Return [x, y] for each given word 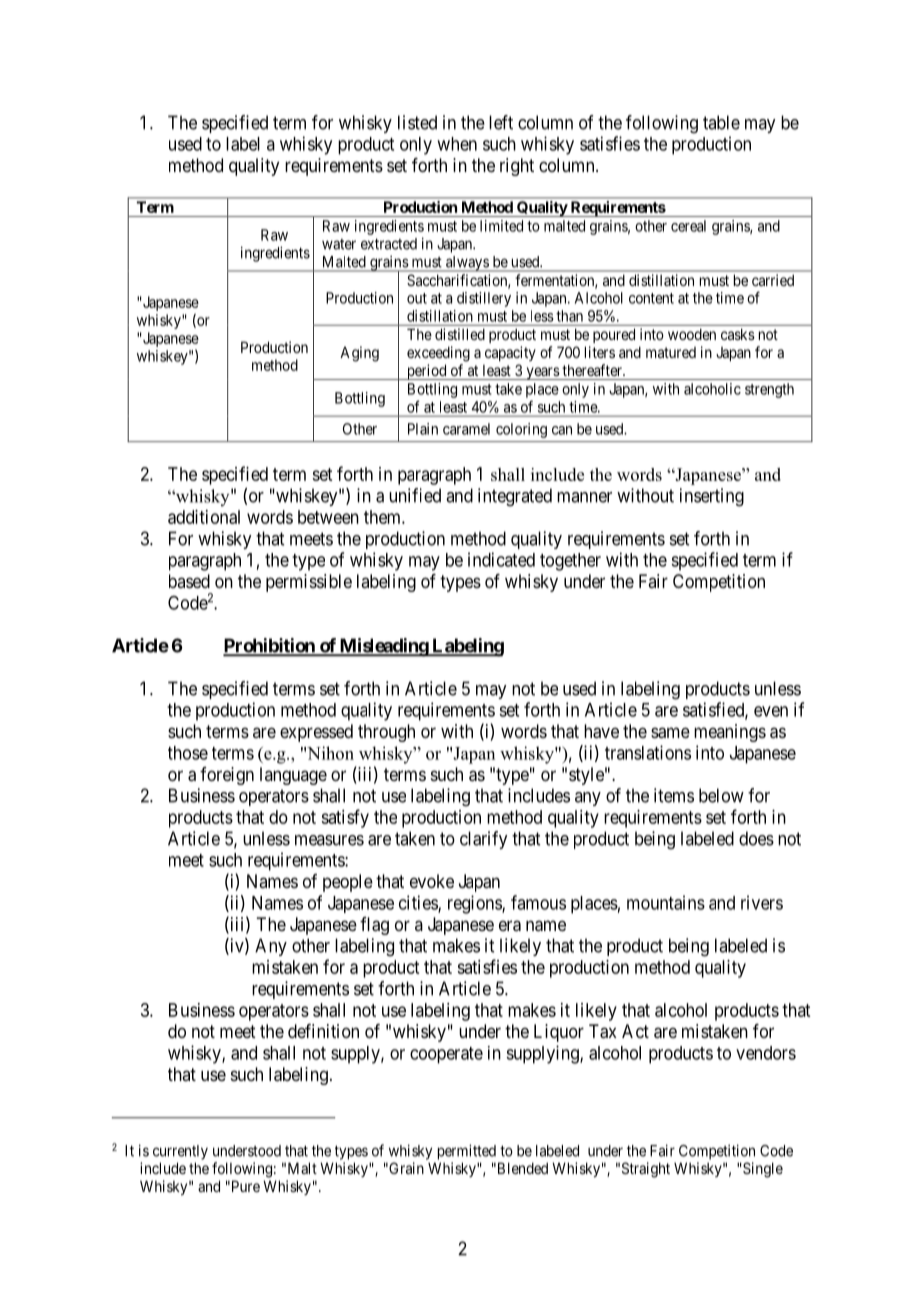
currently [180, 1152]
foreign [227, 776]
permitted [467, 1152]
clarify [483, 840]
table [721, 122]
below [721, 795]
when [457, 144]
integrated [515, 497]
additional [204, 517]
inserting [712, 497]
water [339, 244]
